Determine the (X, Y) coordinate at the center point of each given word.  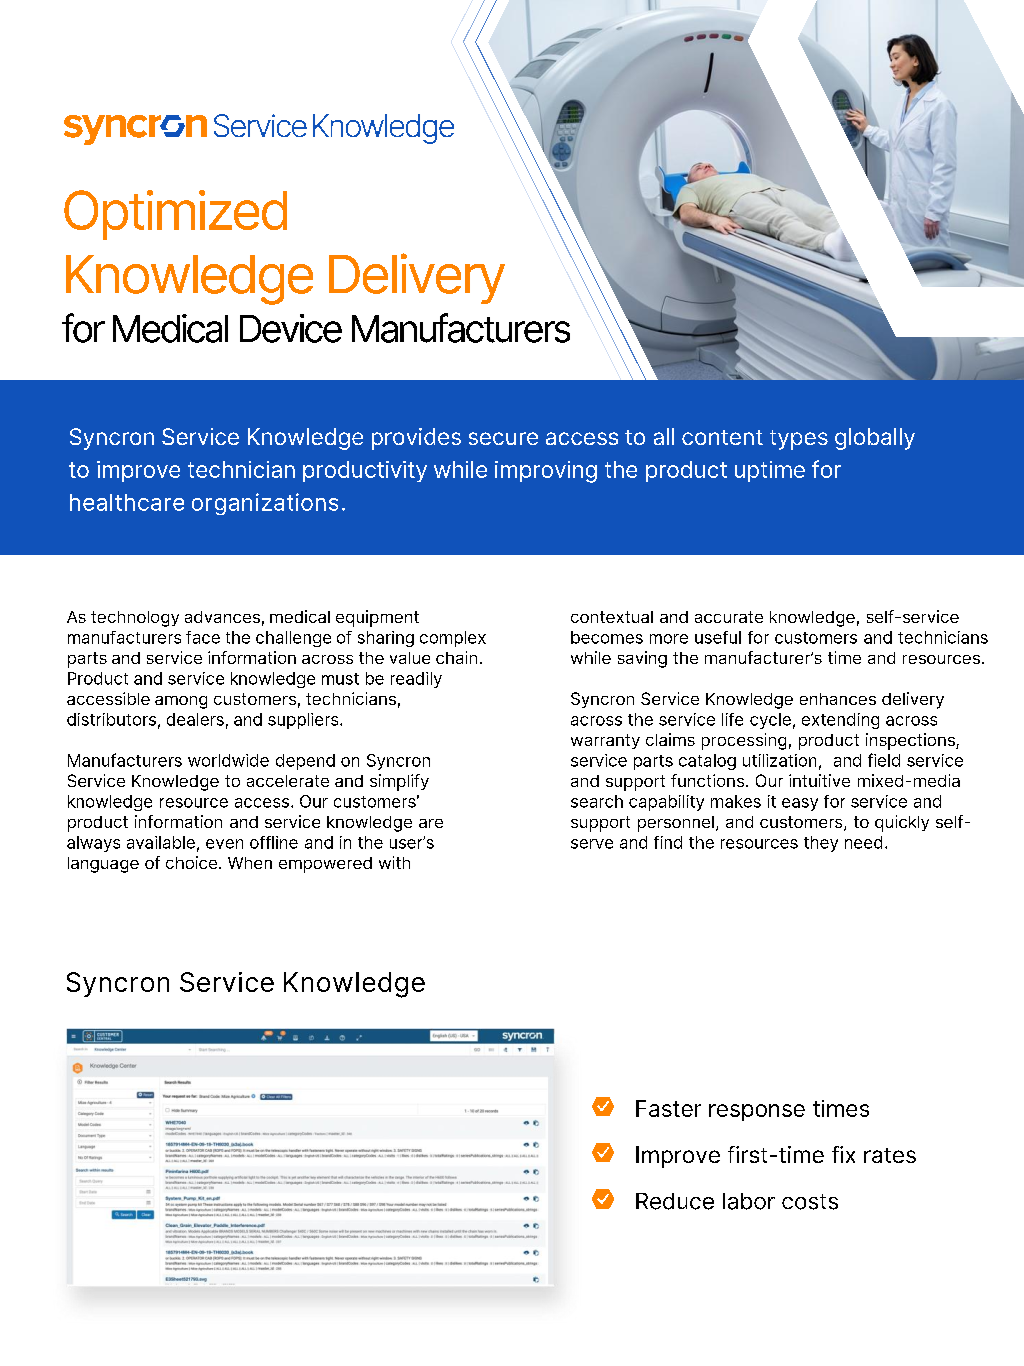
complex (453, 639)
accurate (729, 617)
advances (222, 617)
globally (875, 439)
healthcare (127, 502)
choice (193, 862)
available (161, 842)
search (597, 801)
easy (800, 804)
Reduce (675, 1201)
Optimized (175, 215)
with (394, 862)
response (757, 1112)
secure (503, 438)
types (799, 440)
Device (291, 328)
